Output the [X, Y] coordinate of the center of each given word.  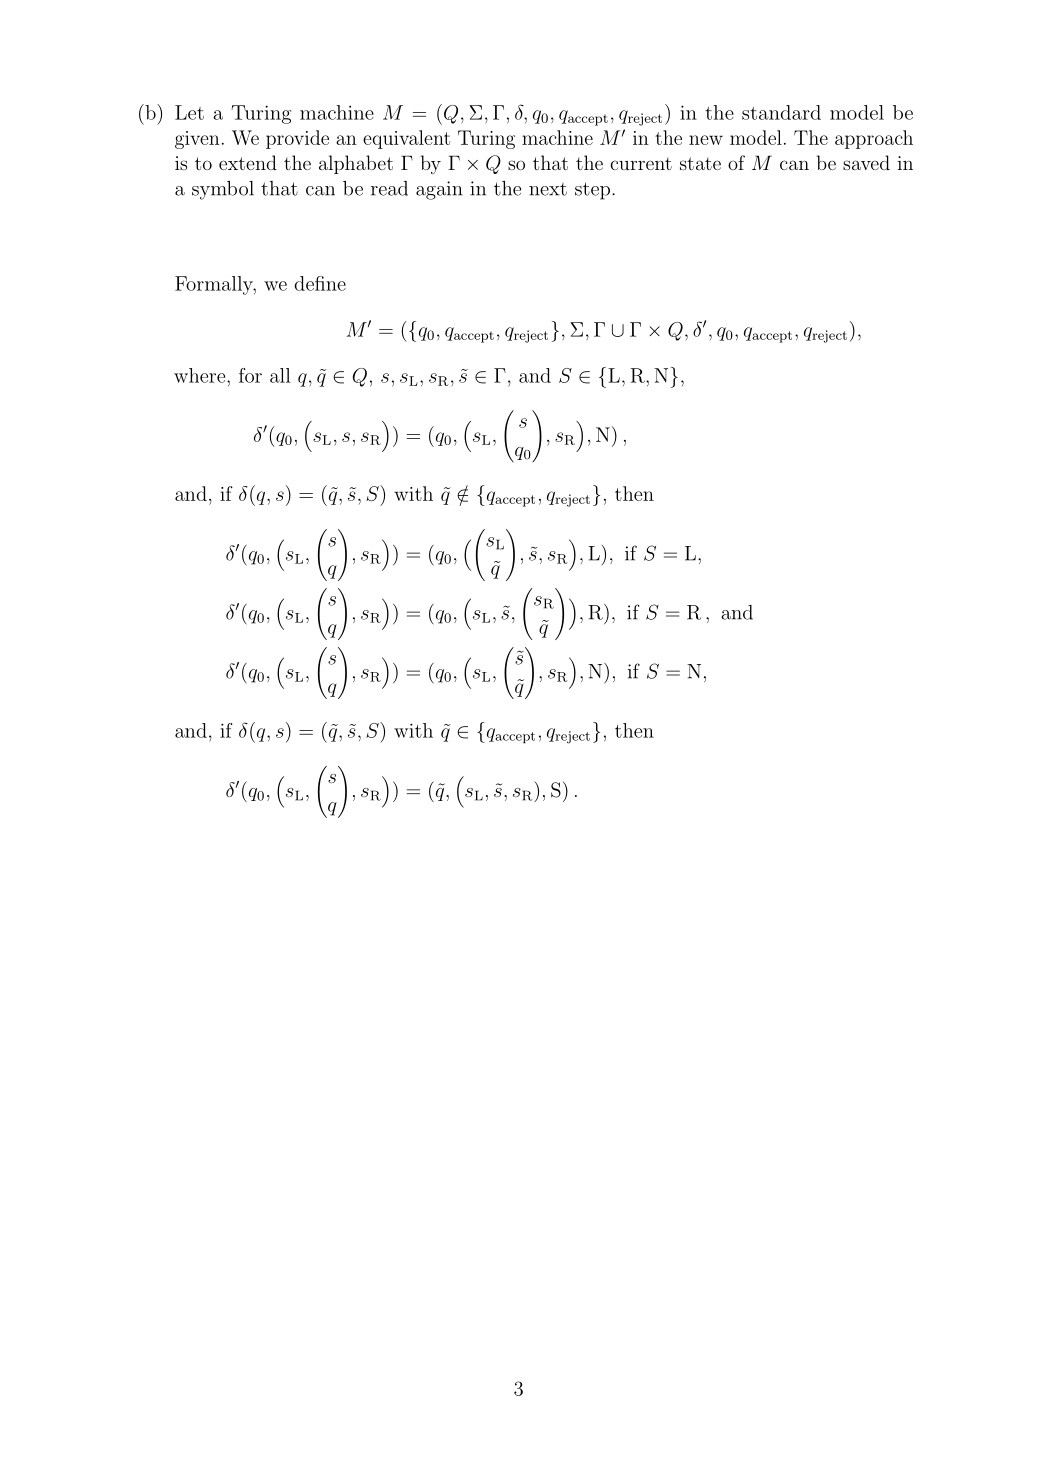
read [389, 188]
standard [781, 112]
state [700, 163]
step [592, 191]
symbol [223, 190]
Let [189, 112]
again [439, 190]
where [201, 375]
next [548, 189]
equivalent [406, 139]
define [320, 283]
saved [866, 162]
